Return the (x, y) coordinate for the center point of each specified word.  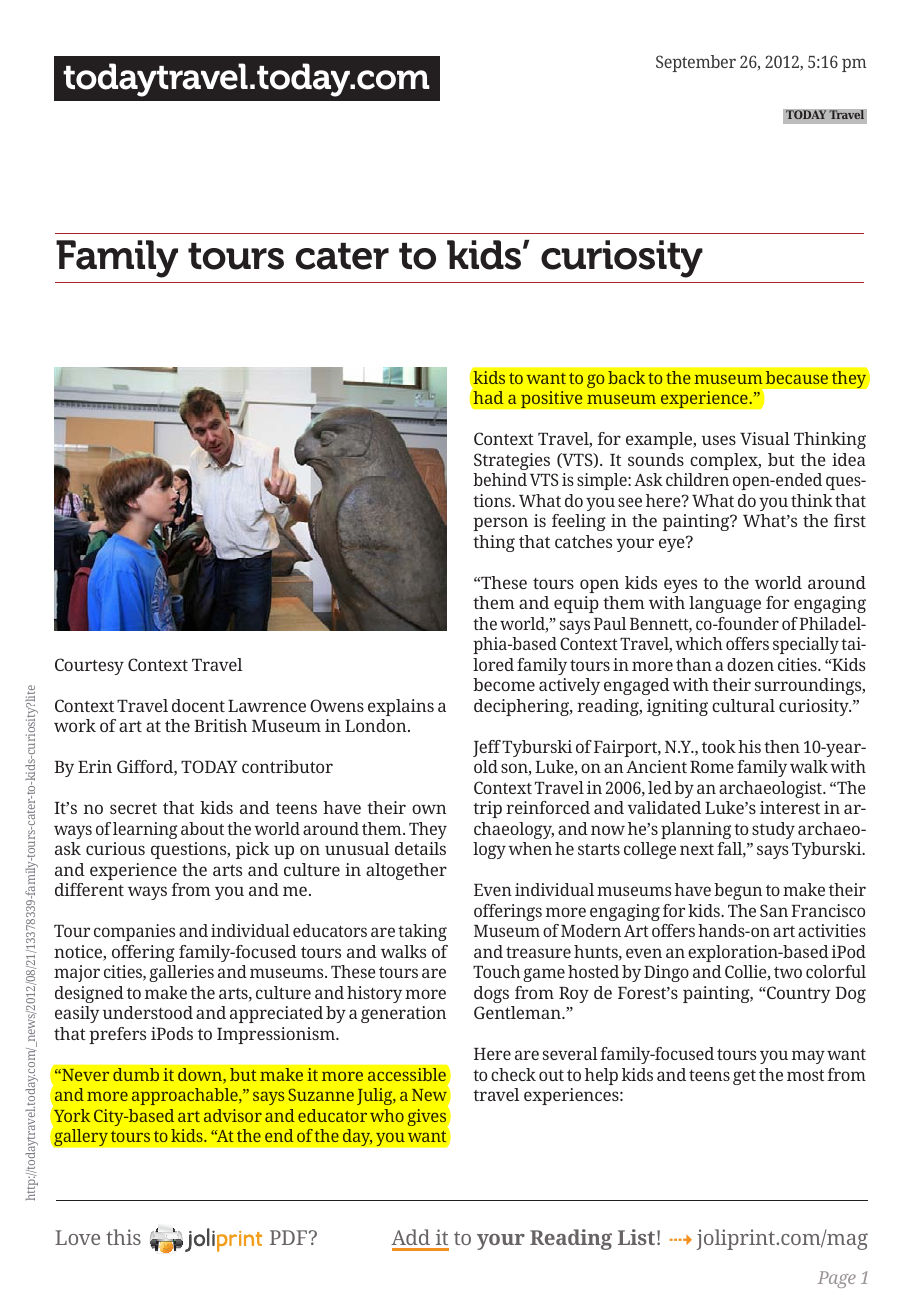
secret (133, 808)
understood (148, 1012)
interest (790, 807)
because (797, 377)
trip (487, 809)
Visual (765, 438)
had (487, 396)
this (123, 1237)
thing (494, 543)
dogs (491, 994)
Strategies (512, 461)
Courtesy (89, 666)
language (725, 604)
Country (798, 994)
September (696, 63)
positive (552, 400)
